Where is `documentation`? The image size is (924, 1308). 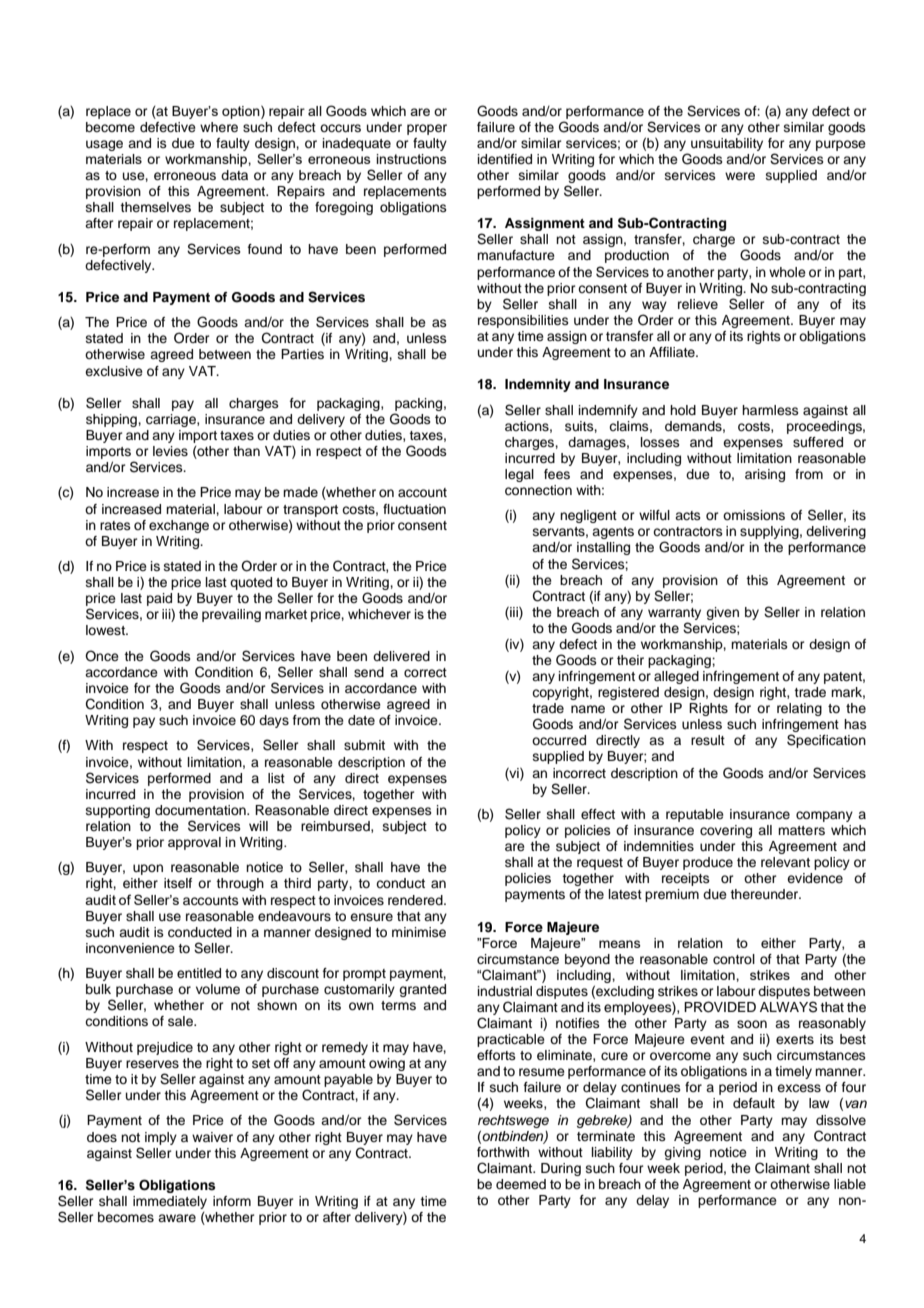 documentation is located at coordinates (201, 810).
